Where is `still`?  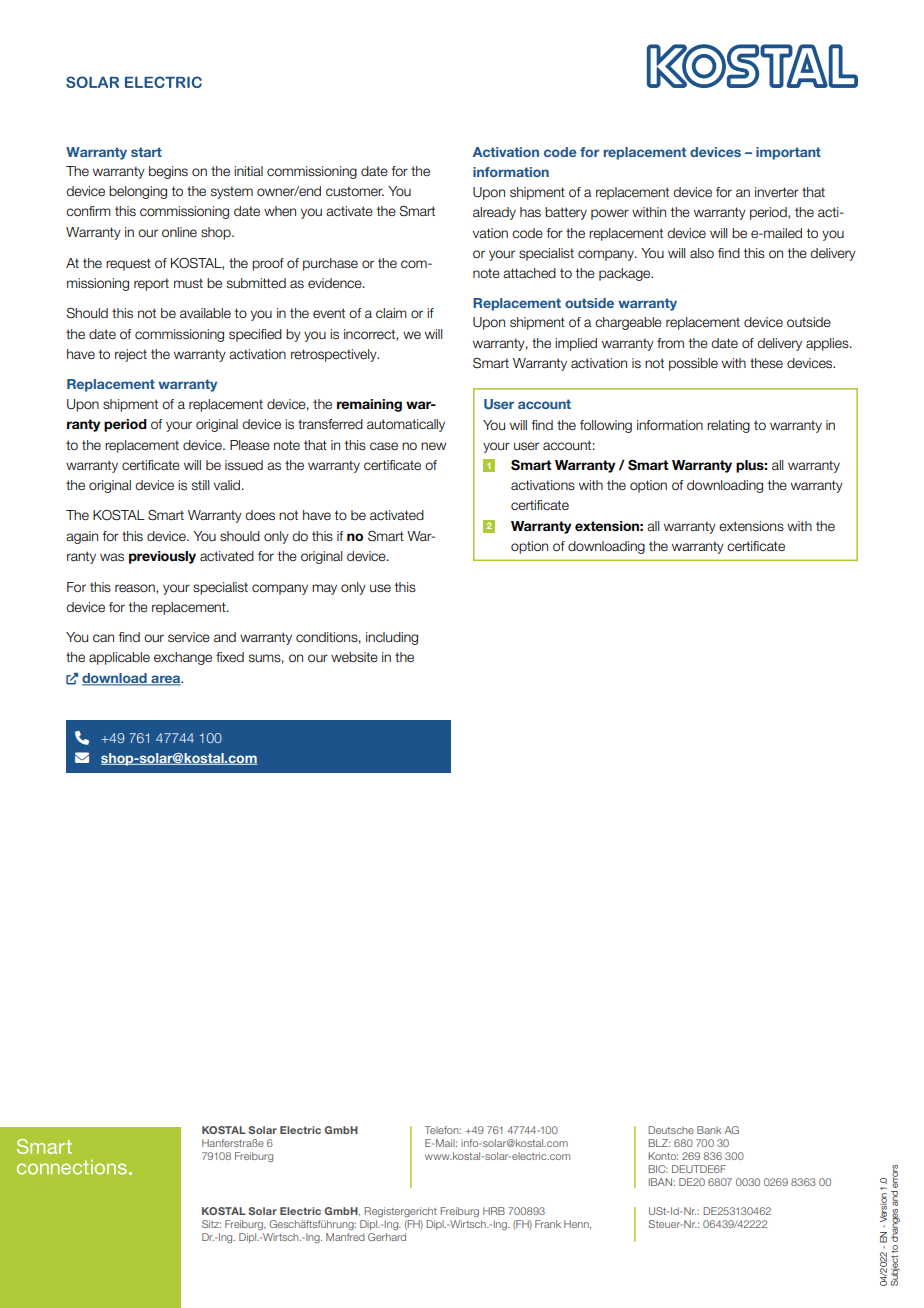 still is located at coordinates (200, 485).
